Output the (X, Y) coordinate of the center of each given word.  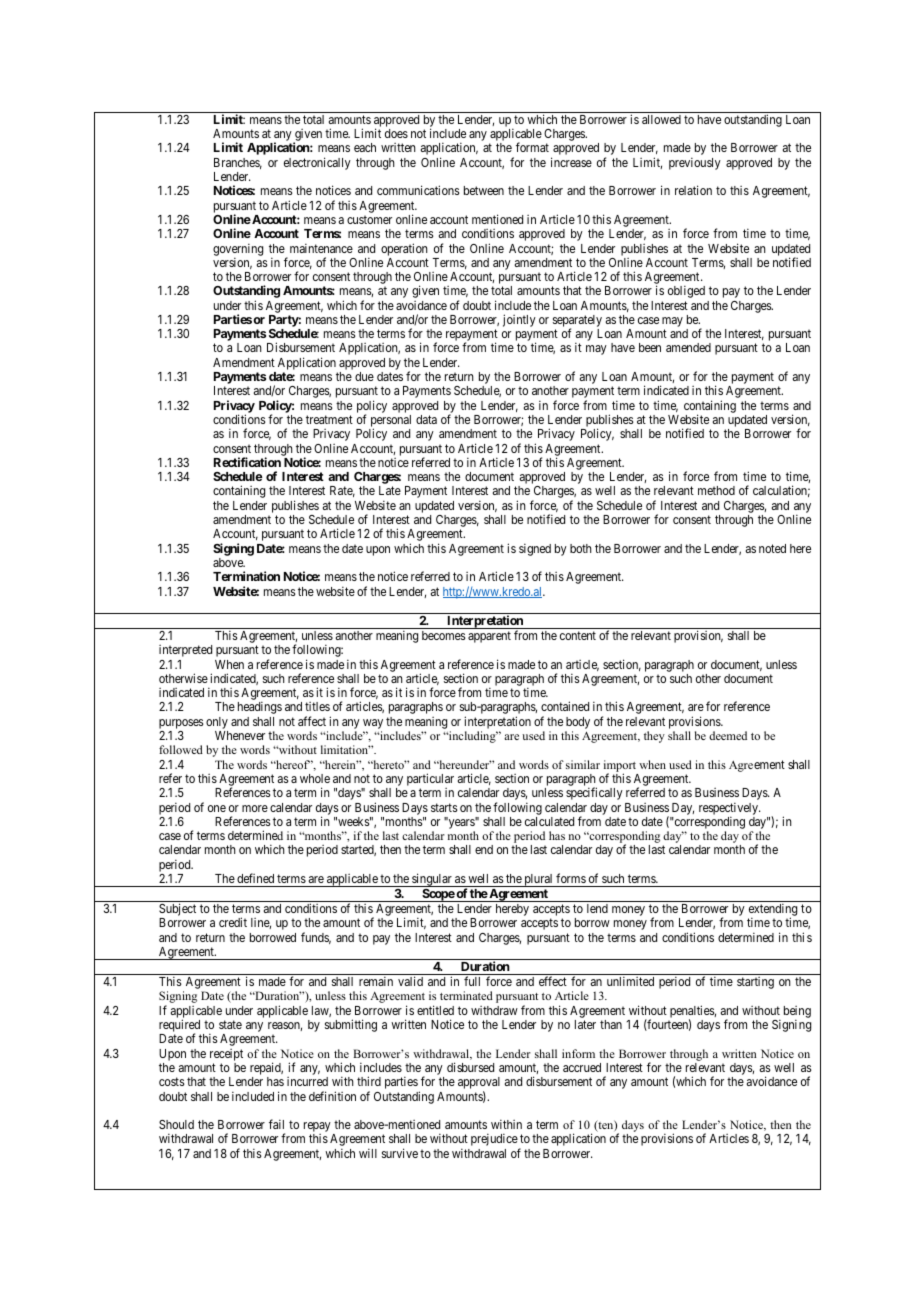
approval (479, 1084)
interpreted (185, 651)
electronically (317, 163)
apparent (489, 637)
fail (276, 1124)
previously (695, 163)
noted (772, 548)
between (484, 190)
